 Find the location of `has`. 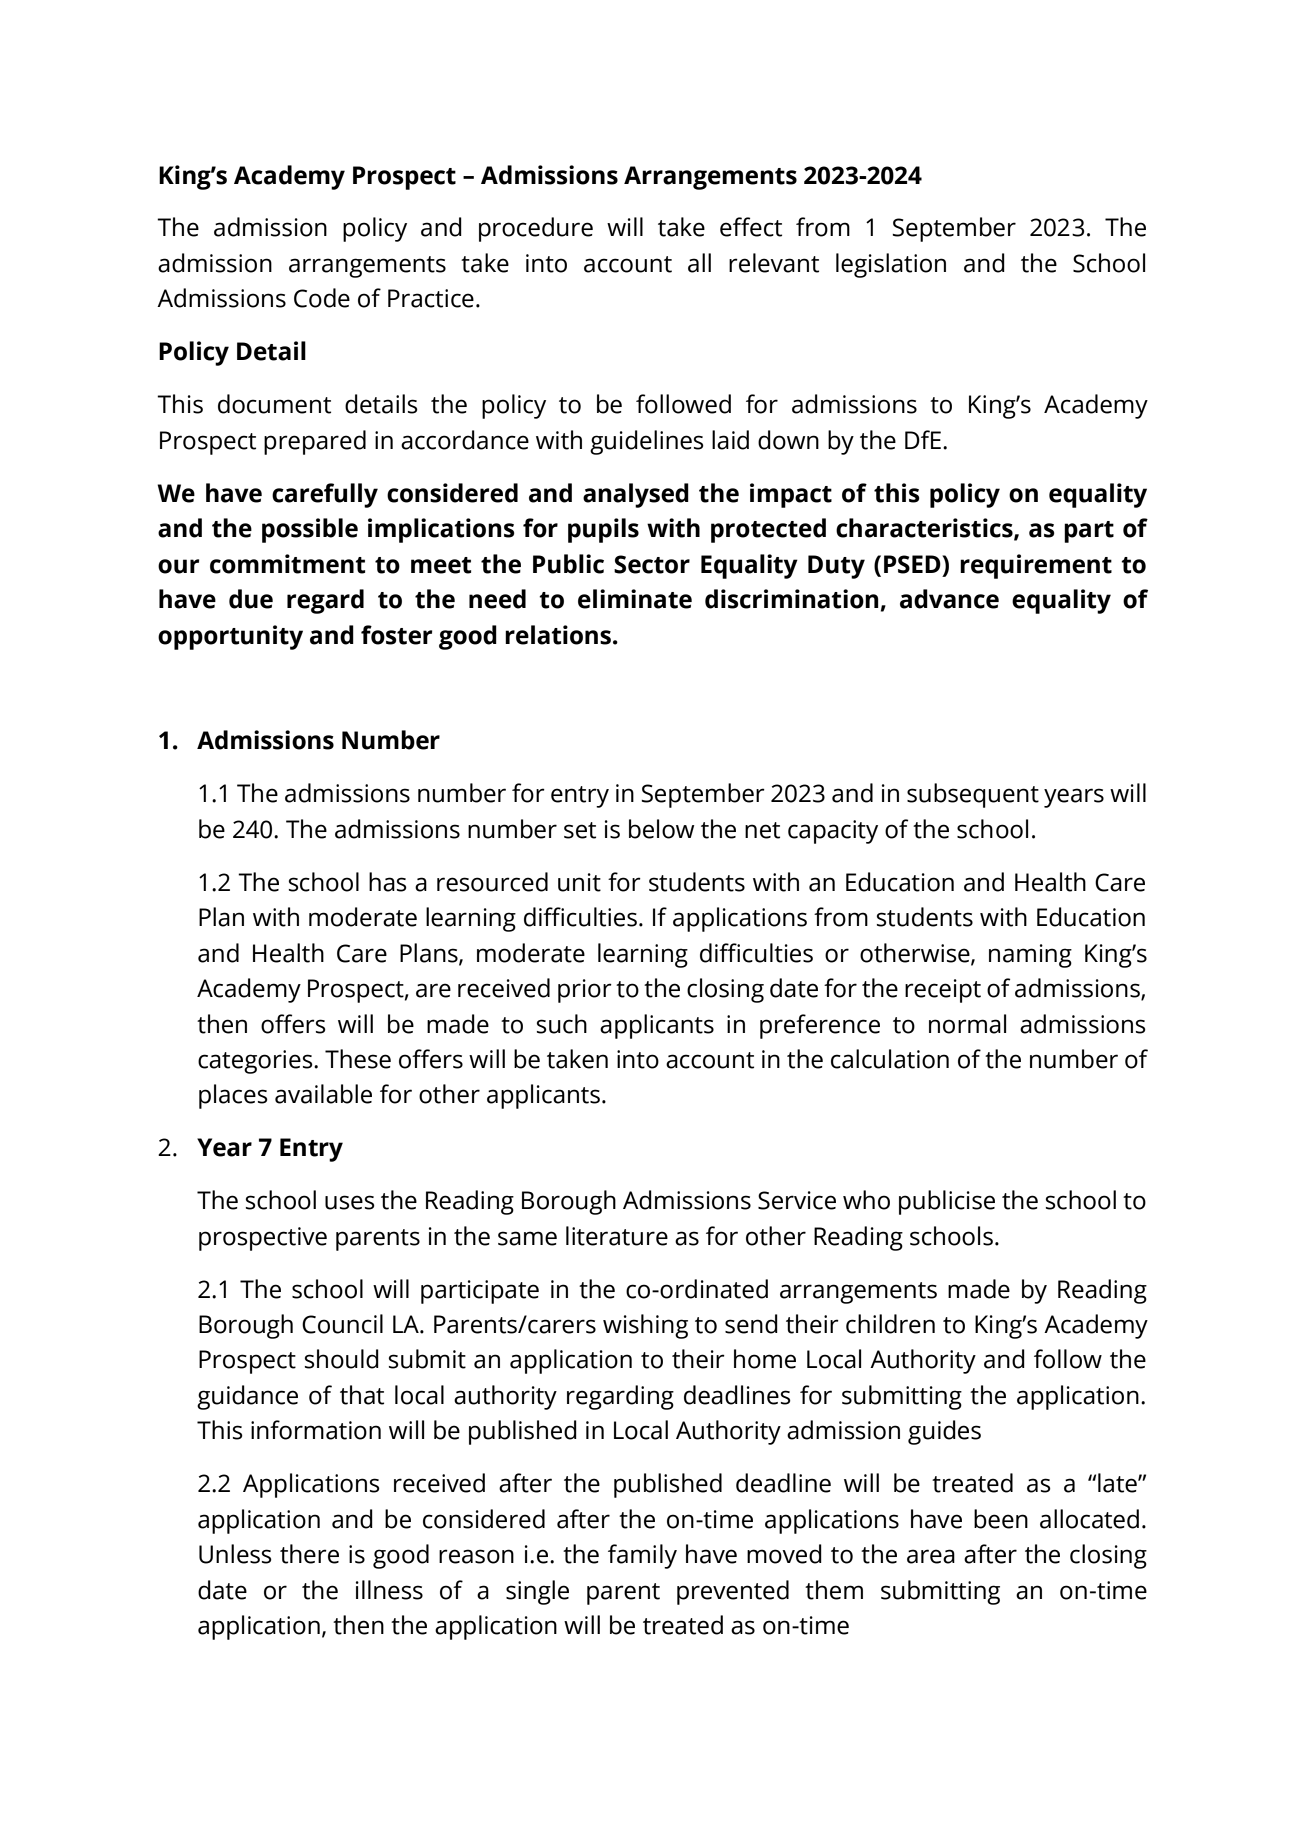

has is located at coordinates (388, 882).
